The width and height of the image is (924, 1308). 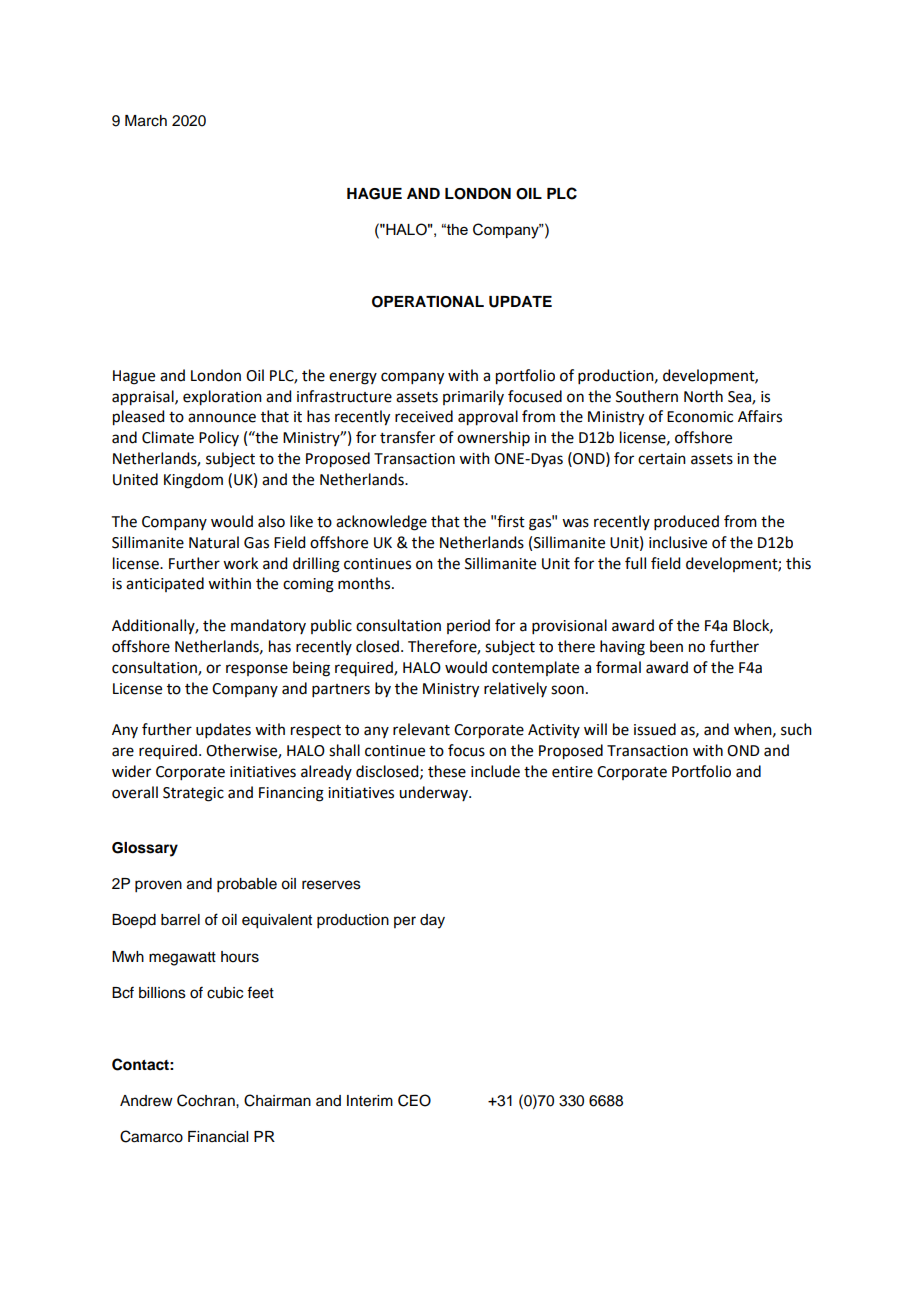 I want to click on period, so click(x=468, y=626).
